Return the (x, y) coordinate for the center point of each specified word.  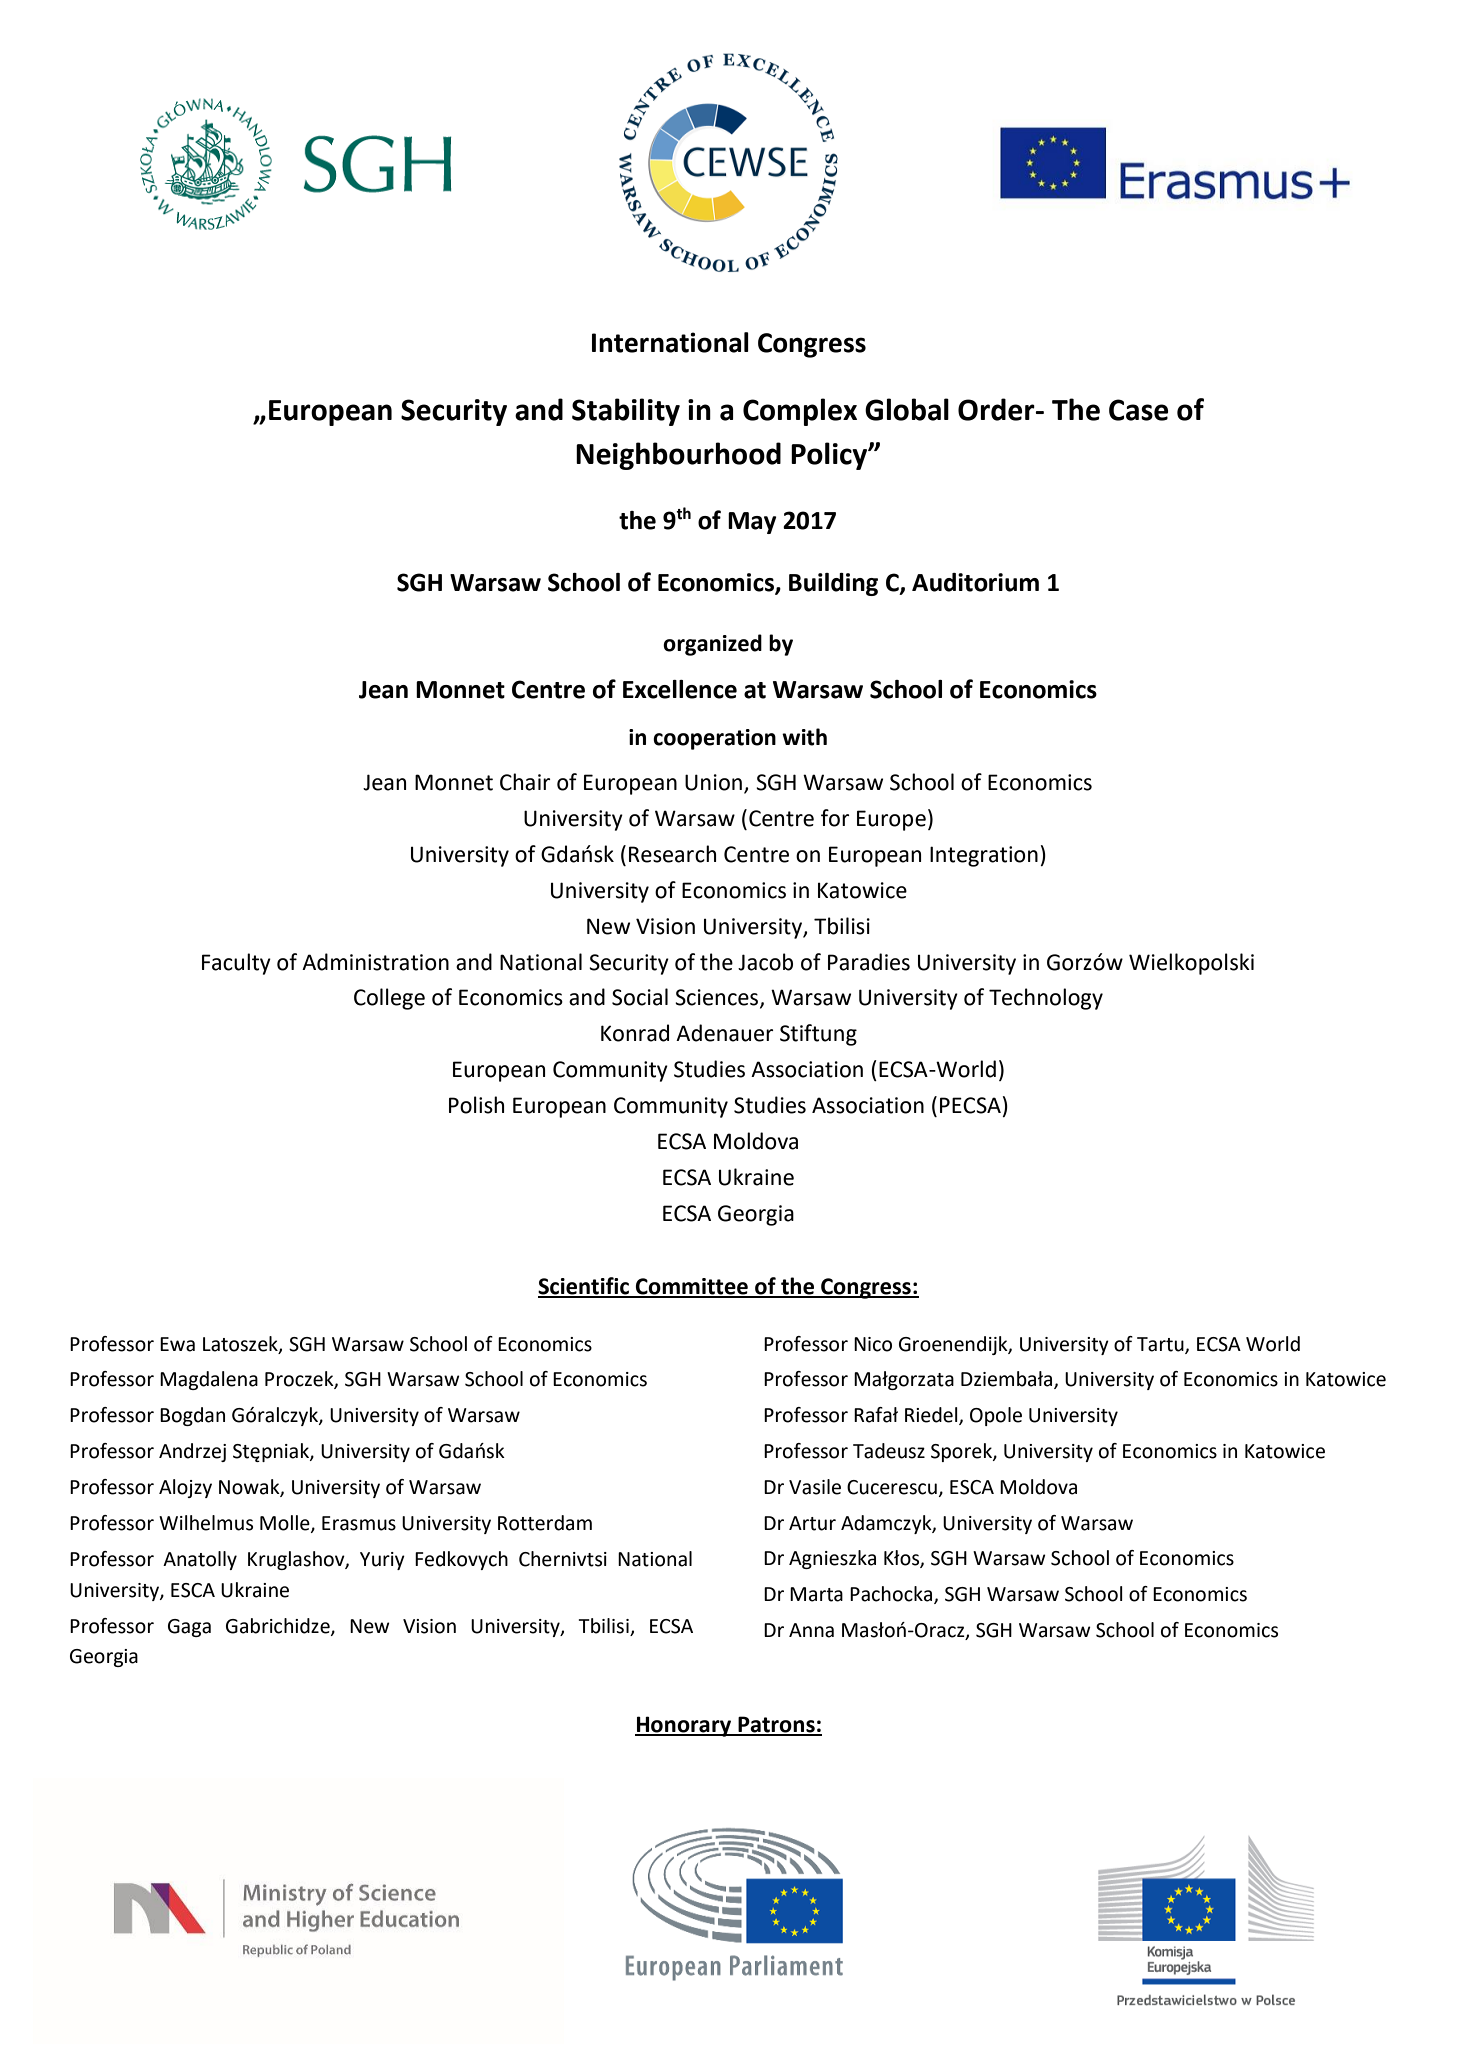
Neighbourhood (678, 456)
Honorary (684, 1726)
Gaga (189, 1628)
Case (1138, 410)
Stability (626, 412)
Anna (811, 1630)
